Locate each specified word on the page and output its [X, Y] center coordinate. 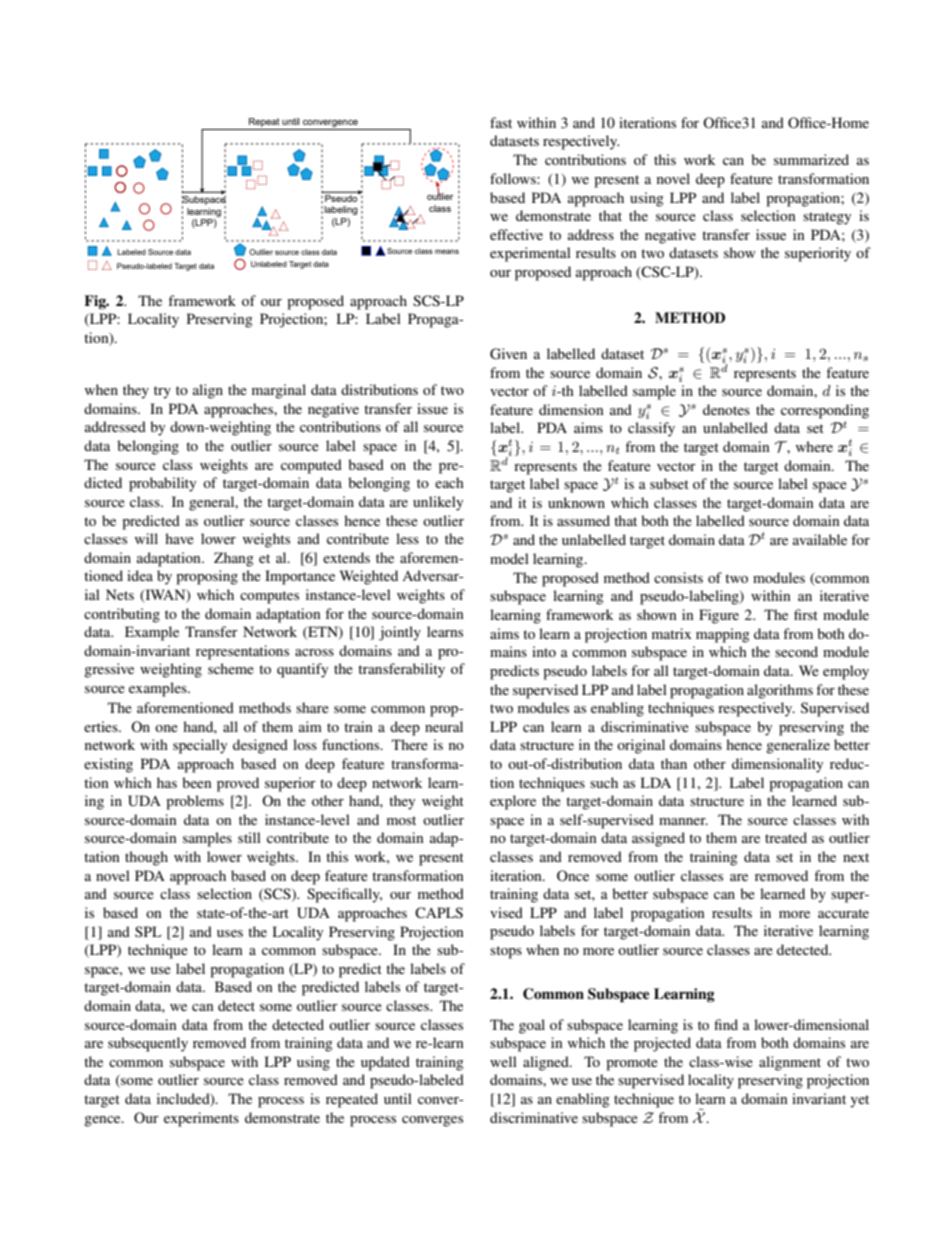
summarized [811, 159]
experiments [201, 1119]
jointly [400, 633]
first [806, 614]
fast [501, 122]
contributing [122, 615]
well [503, 1061]
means [447, 251]
